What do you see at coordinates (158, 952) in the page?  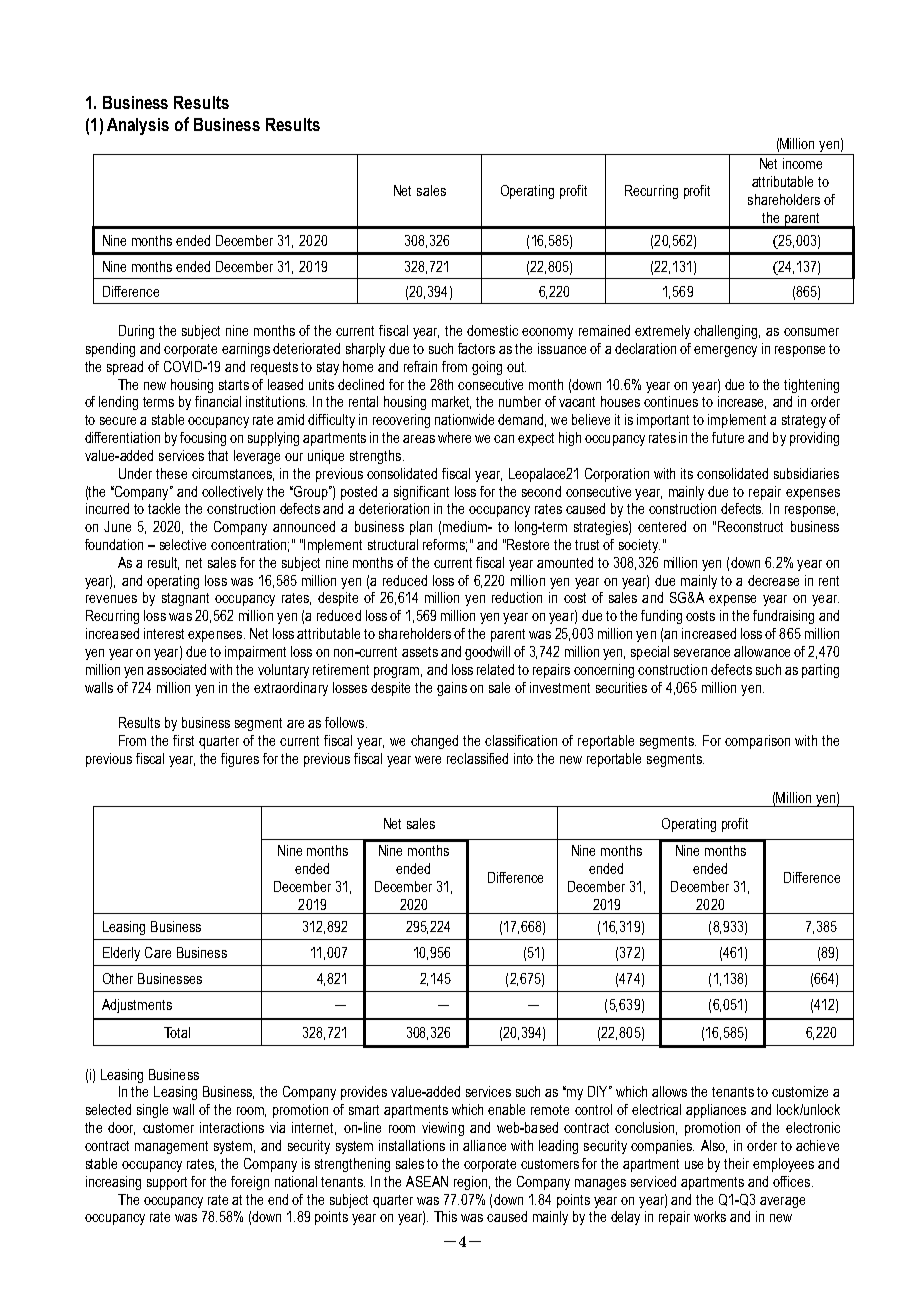 I see `Care` at bounding box center [158, 952].
